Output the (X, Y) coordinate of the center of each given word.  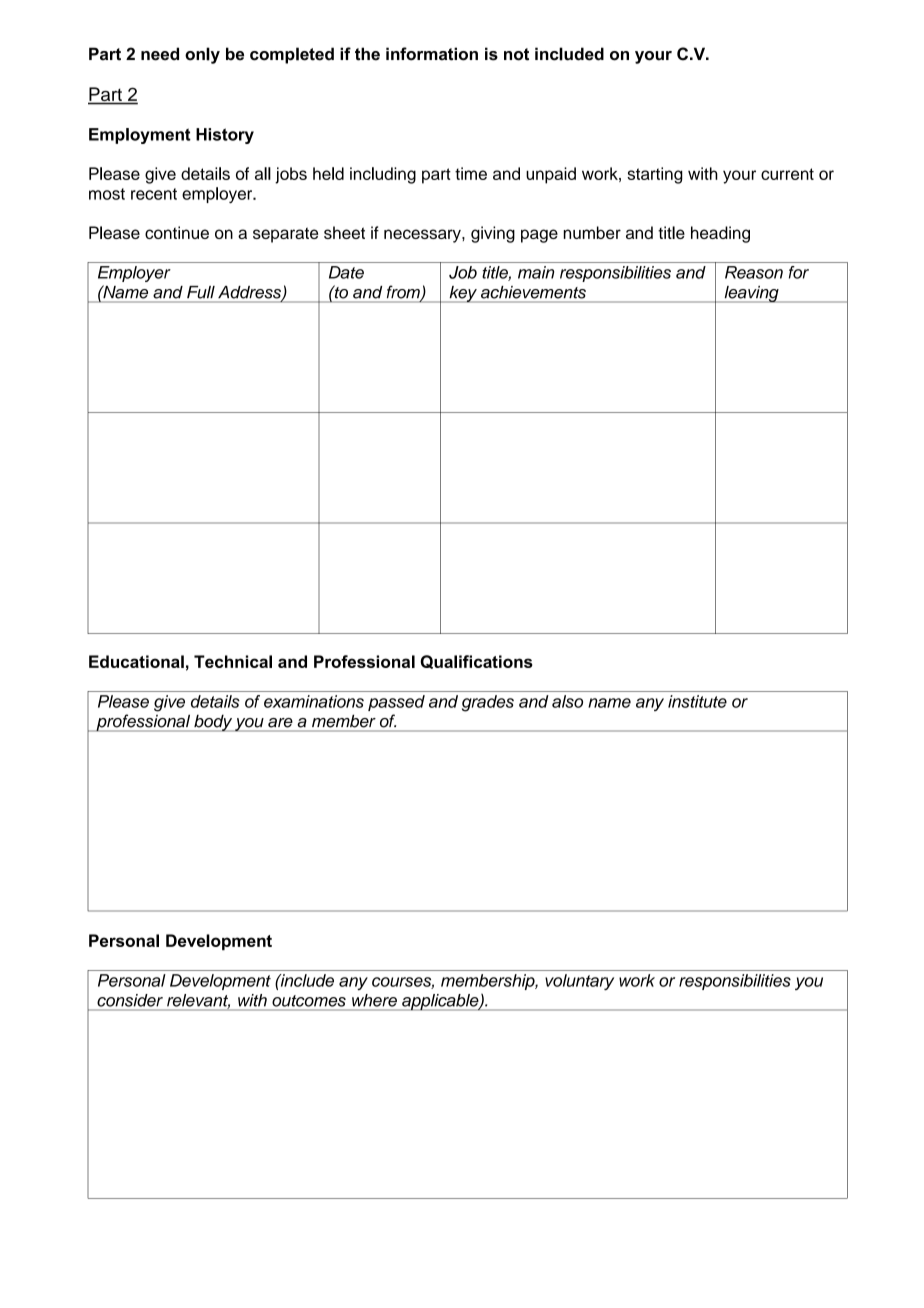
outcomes (309, 1001)
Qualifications (476, 662)
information (432, 54)
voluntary (579, 982)
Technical (233, 661)
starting (655, 175)
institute (697, 701)
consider (130, 1000)
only (202, 55)
